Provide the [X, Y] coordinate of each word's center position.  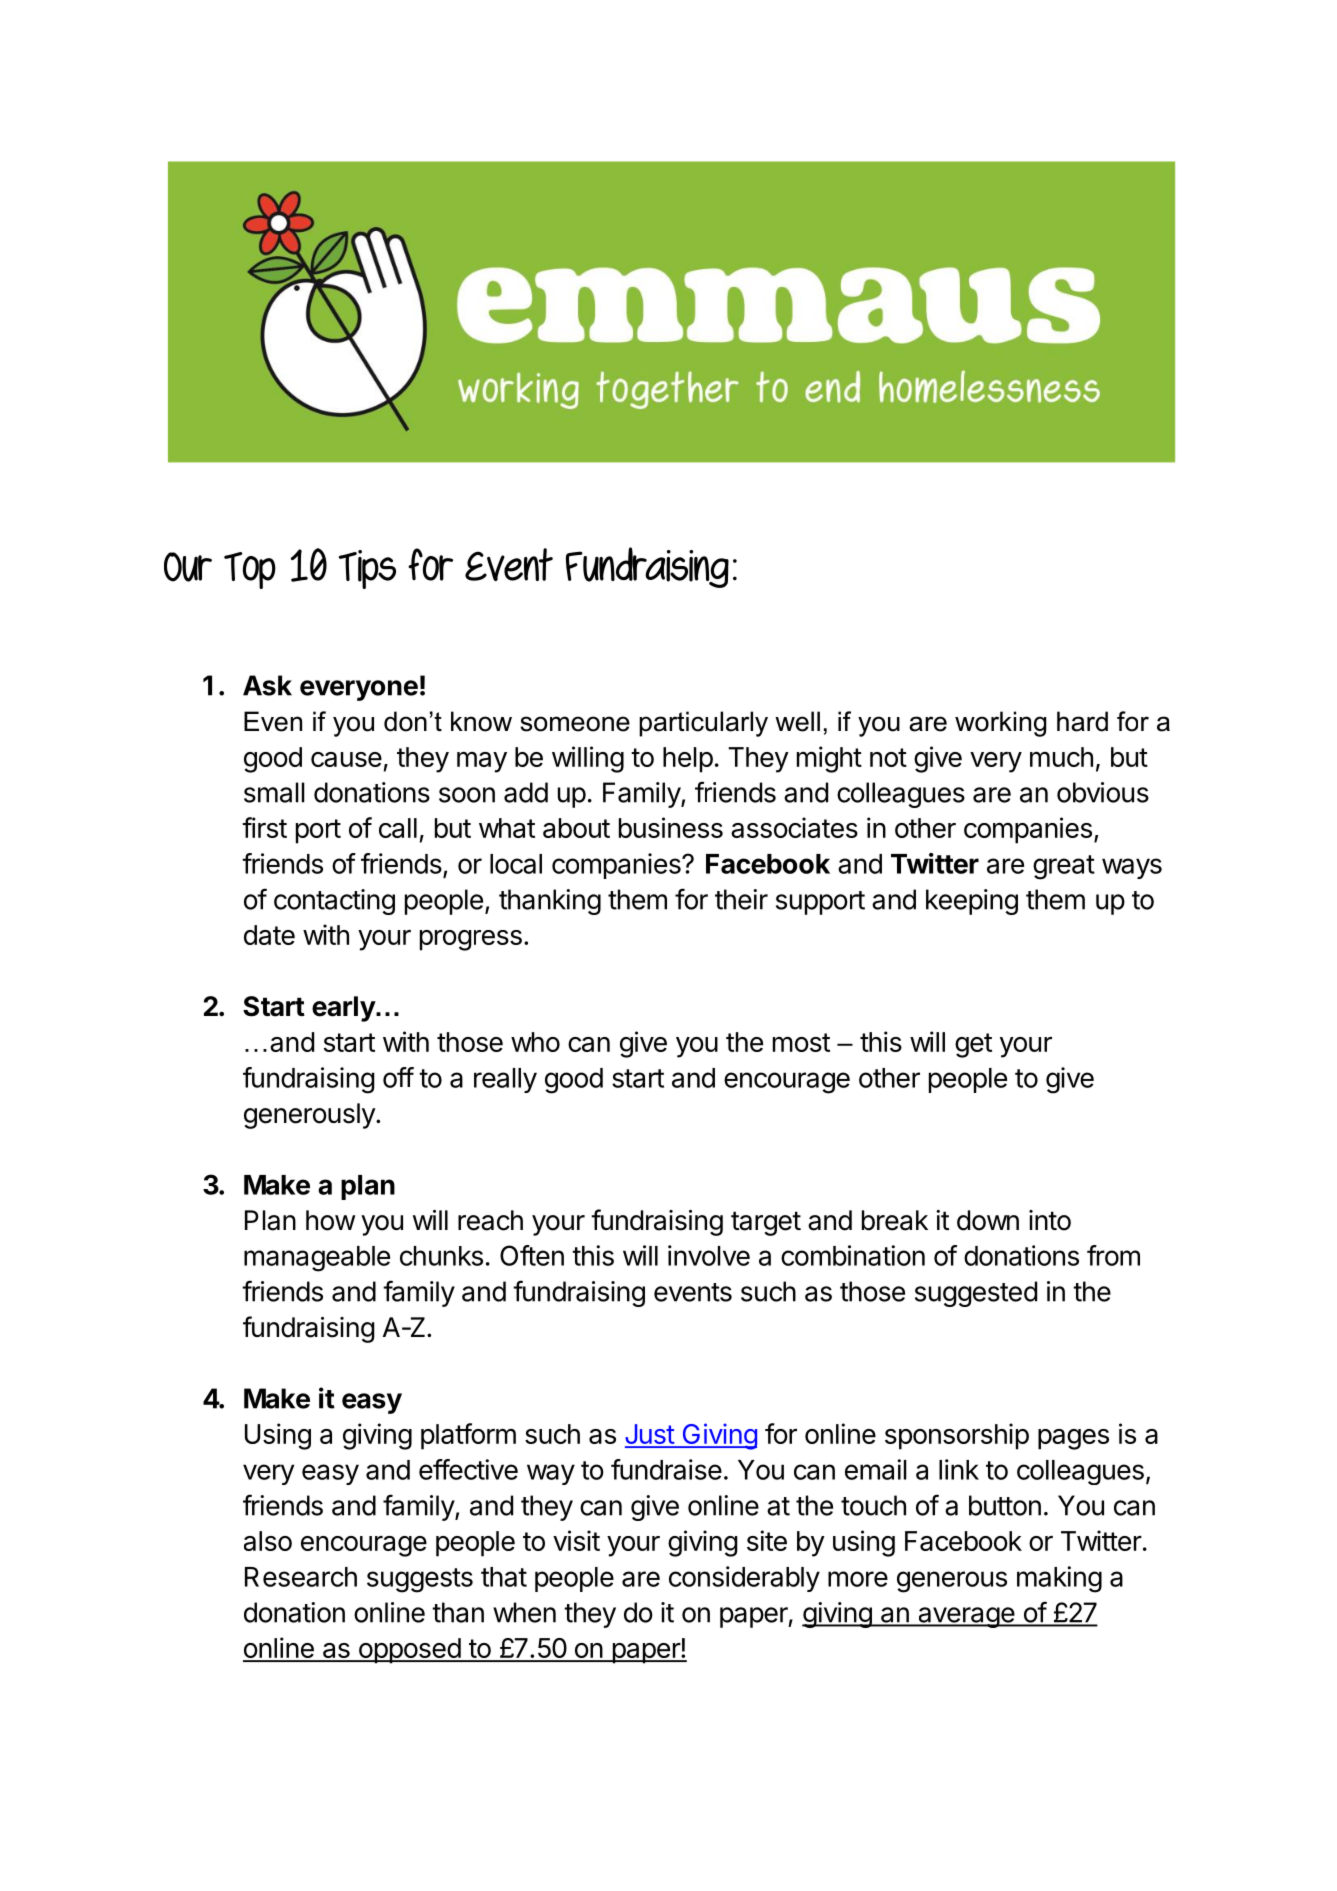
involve [709, 1255]
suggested [976, 1294]
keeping [972, 902]
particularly [703, 724]
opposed [409, 1651]
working [1000, 724]
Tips [367, 569]
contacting [334, 902]
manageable [317, 1259]
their [741, 899]
